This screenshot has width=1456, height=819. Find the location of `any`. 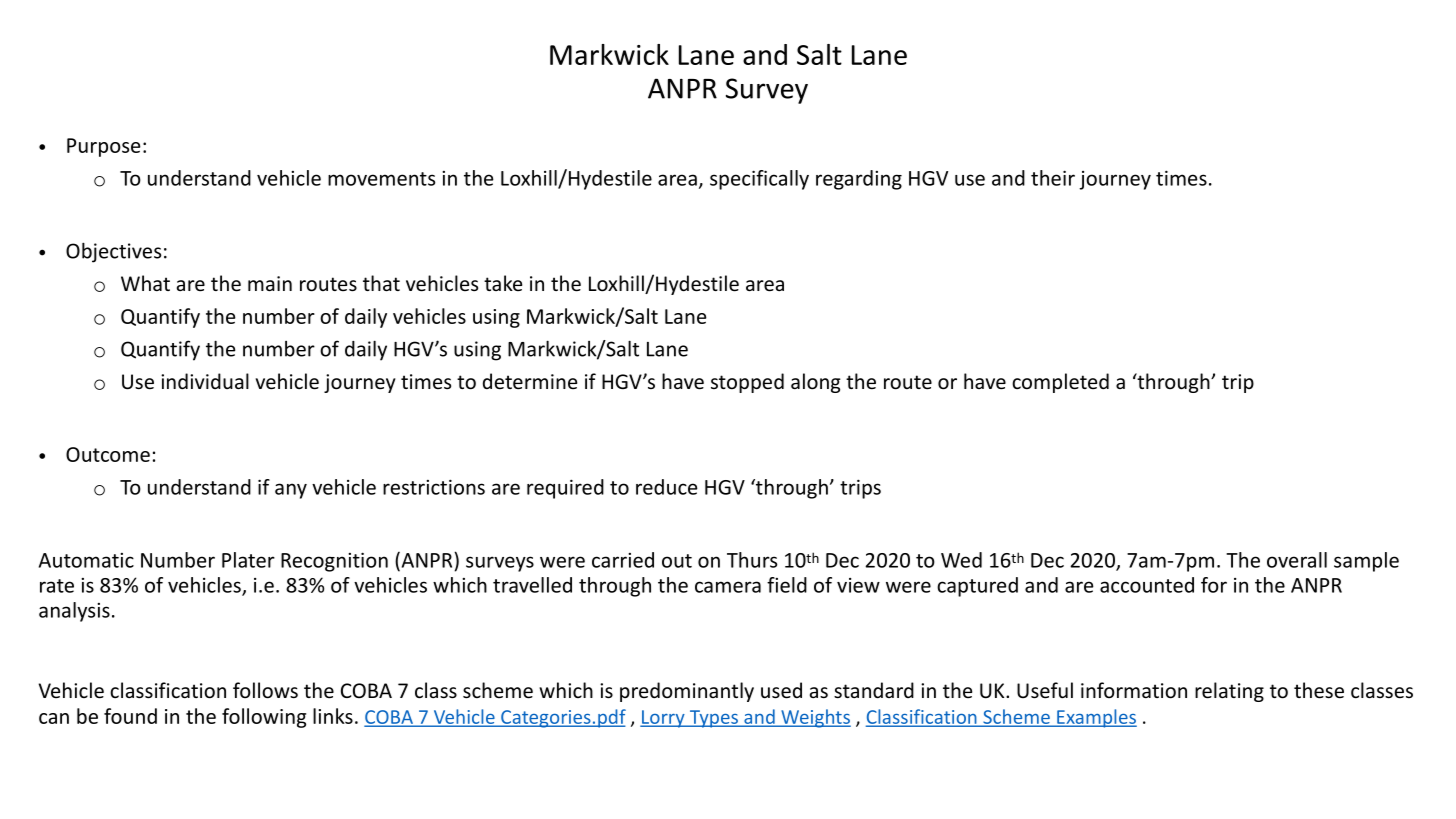

any is located at coordinates (291, 491).
